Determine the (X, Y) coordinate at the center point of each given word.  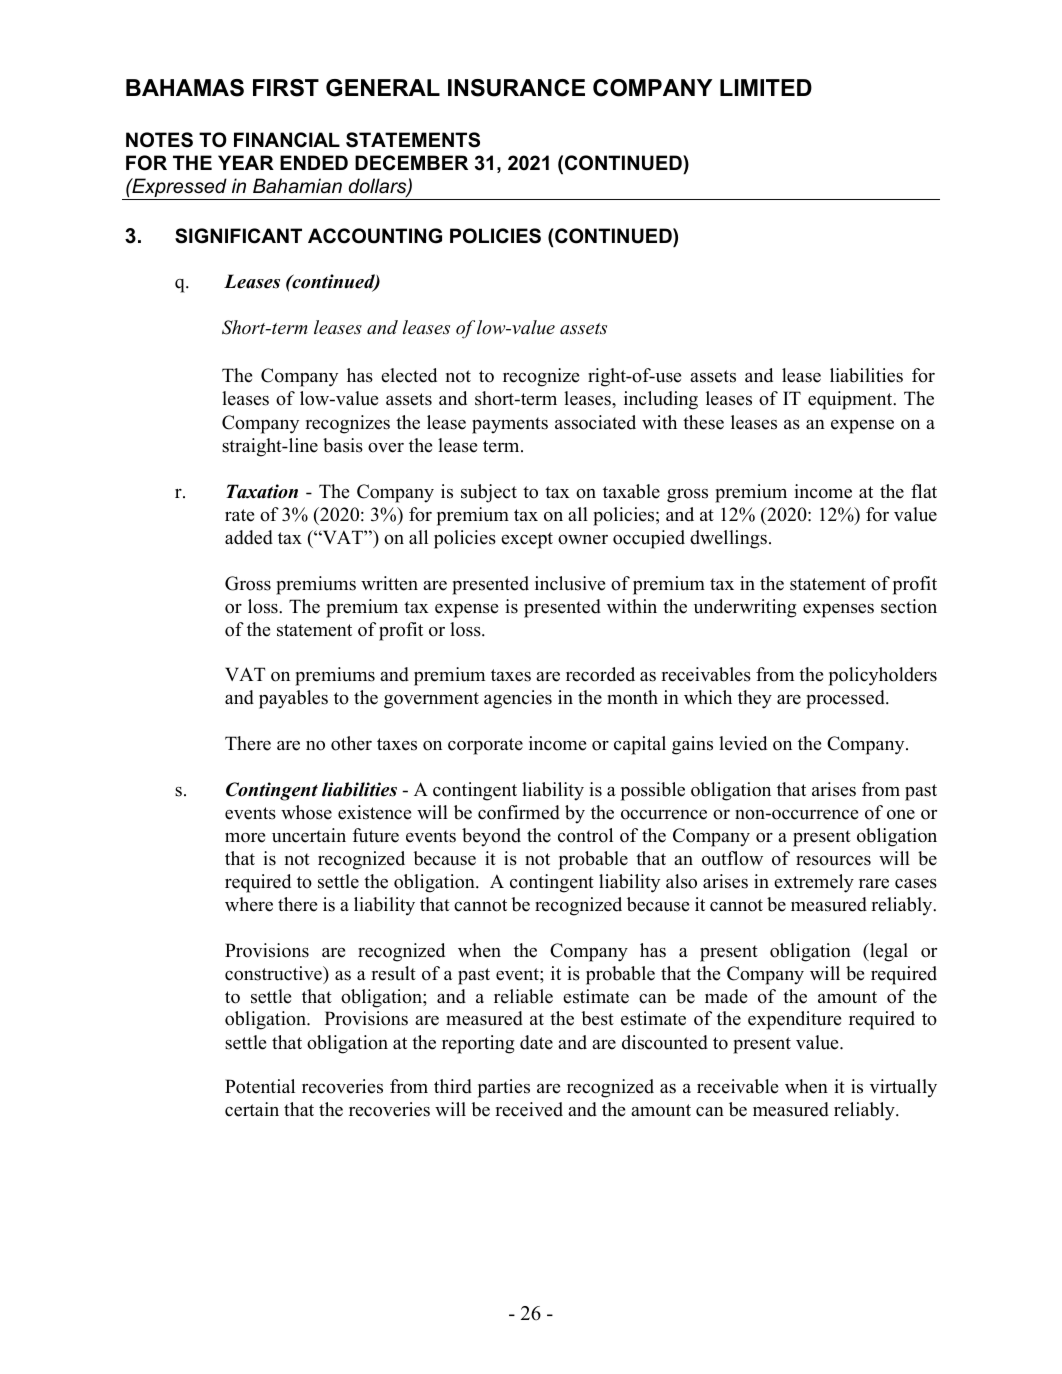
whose (306, 812)
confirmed (519, 812)
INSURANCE (516, 88)
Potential (260, 1086)
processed (846, 699)
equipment (851, 400)
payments (510, 425)
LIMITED (766, 87)
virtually (903, 1088)
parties (504, 1088)
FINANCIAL (287, 140)
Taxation (262, 491)
